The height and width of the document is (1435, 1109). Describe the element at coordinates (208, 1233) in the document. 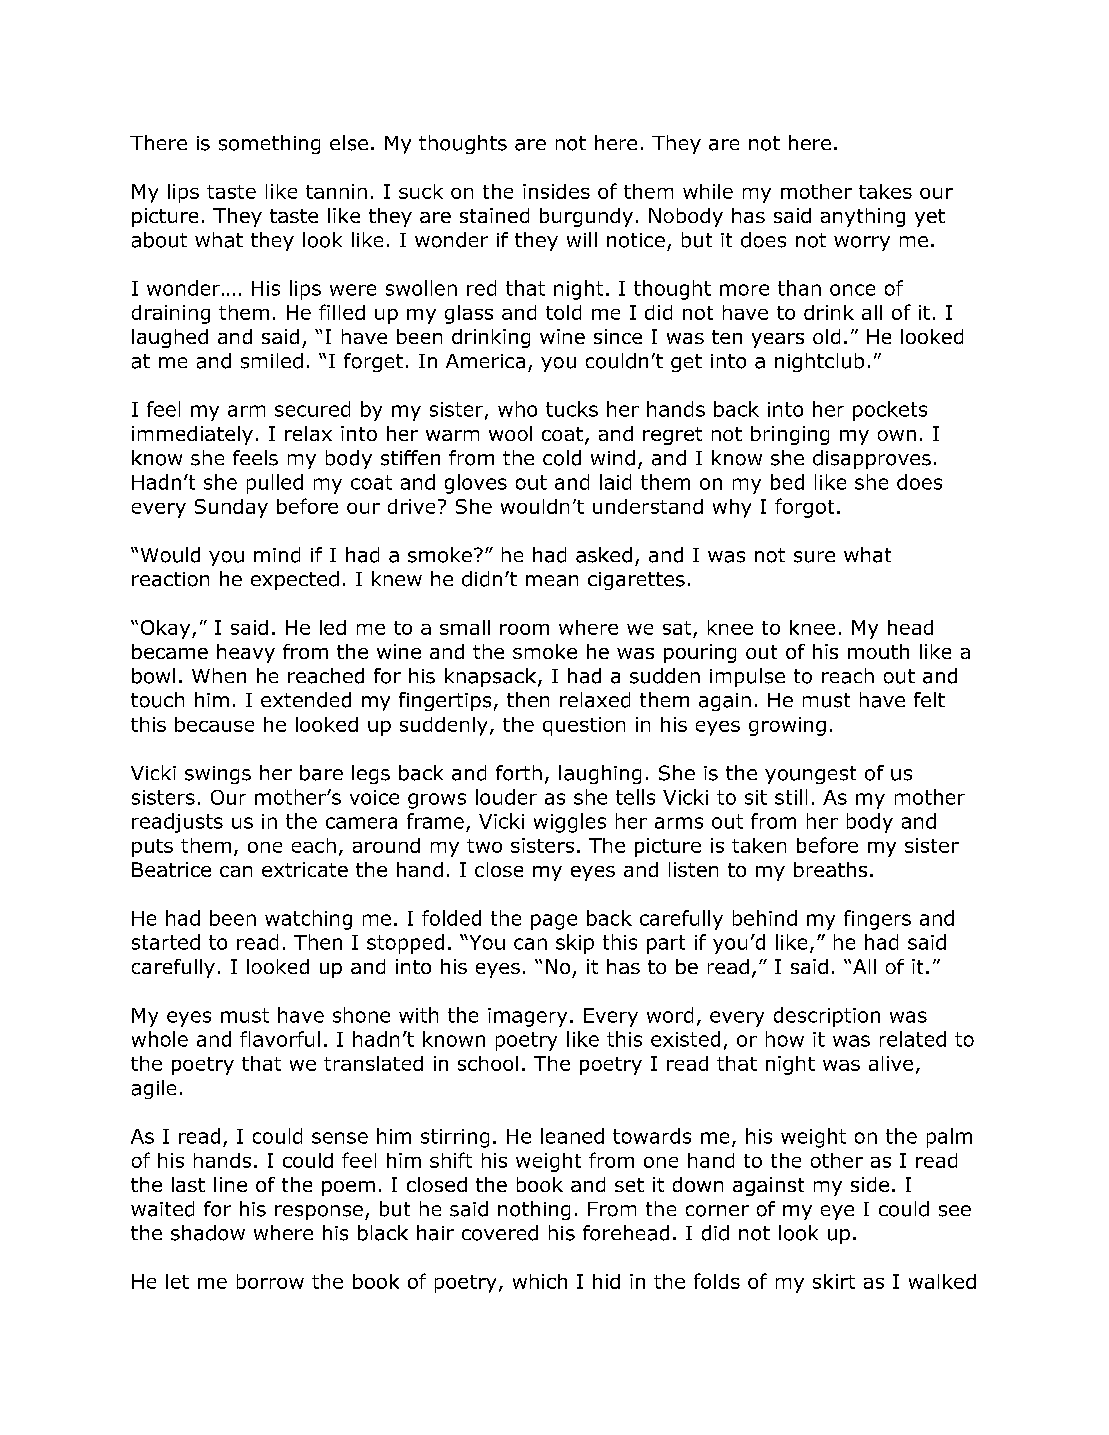

I see `shadow` at that location.
